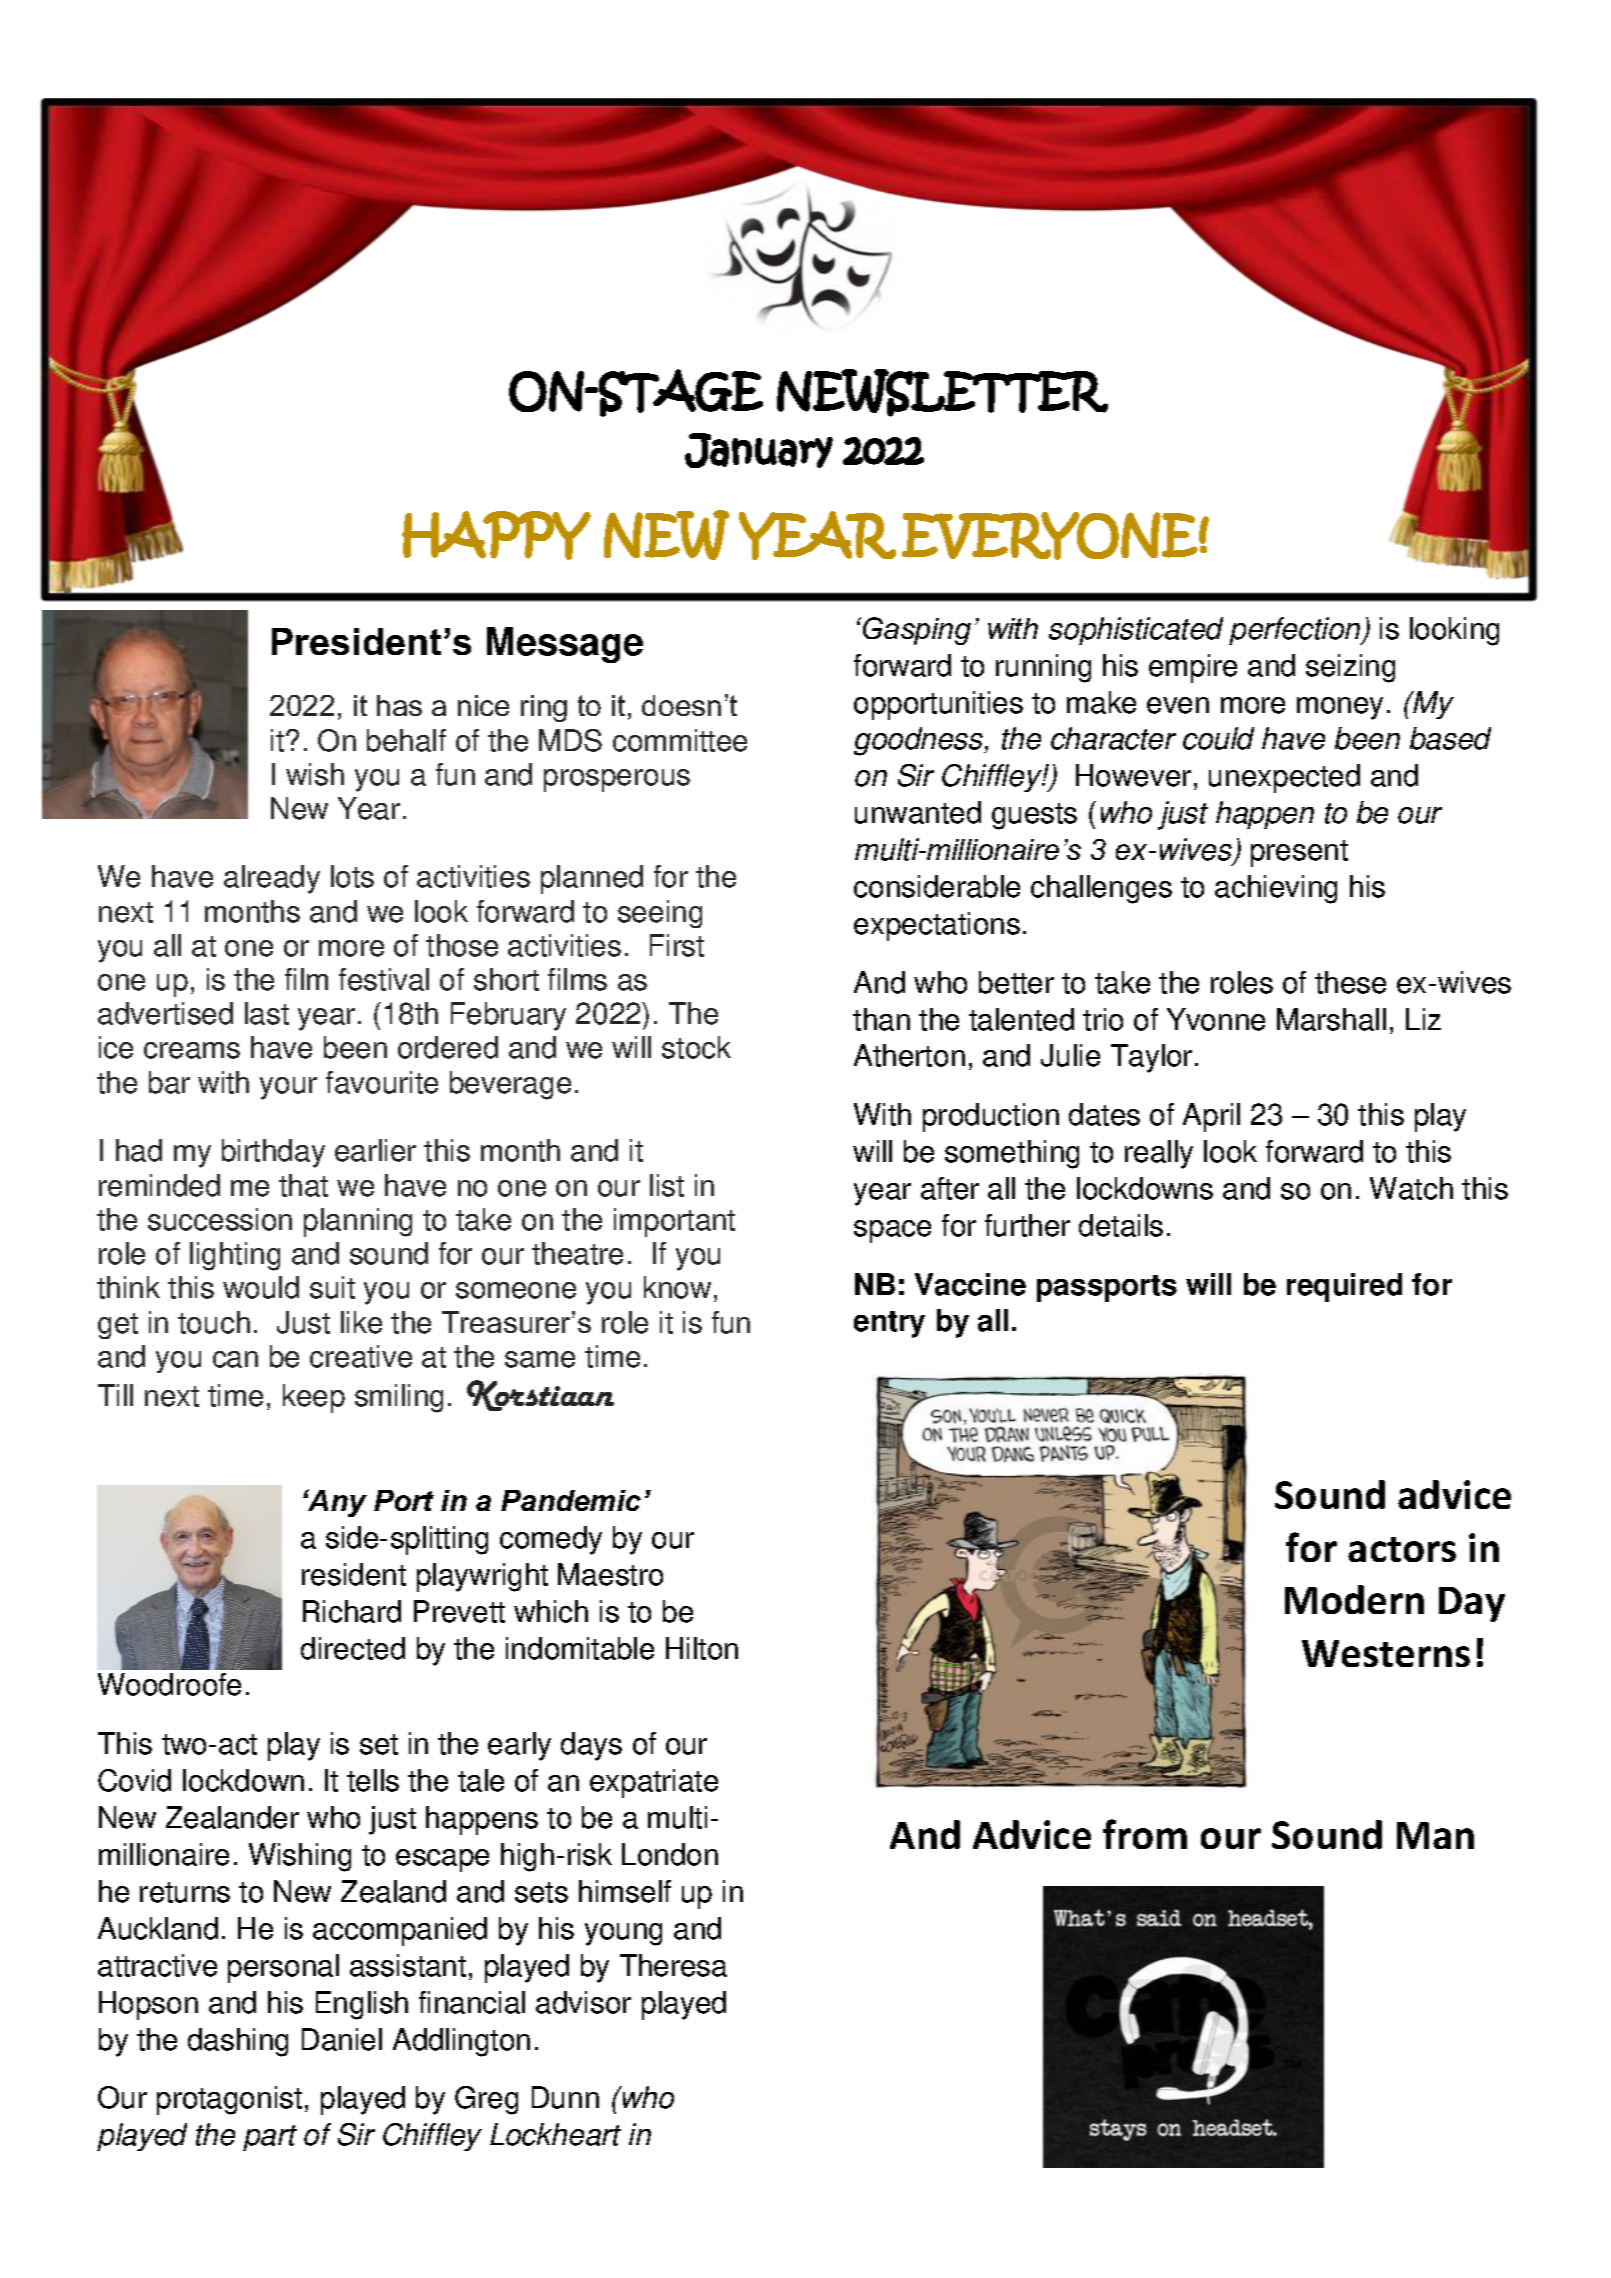 The image size is (1611, 2278). Describe the element at coordinates (918, 812) in the image. I see `unwanted` at that location.
